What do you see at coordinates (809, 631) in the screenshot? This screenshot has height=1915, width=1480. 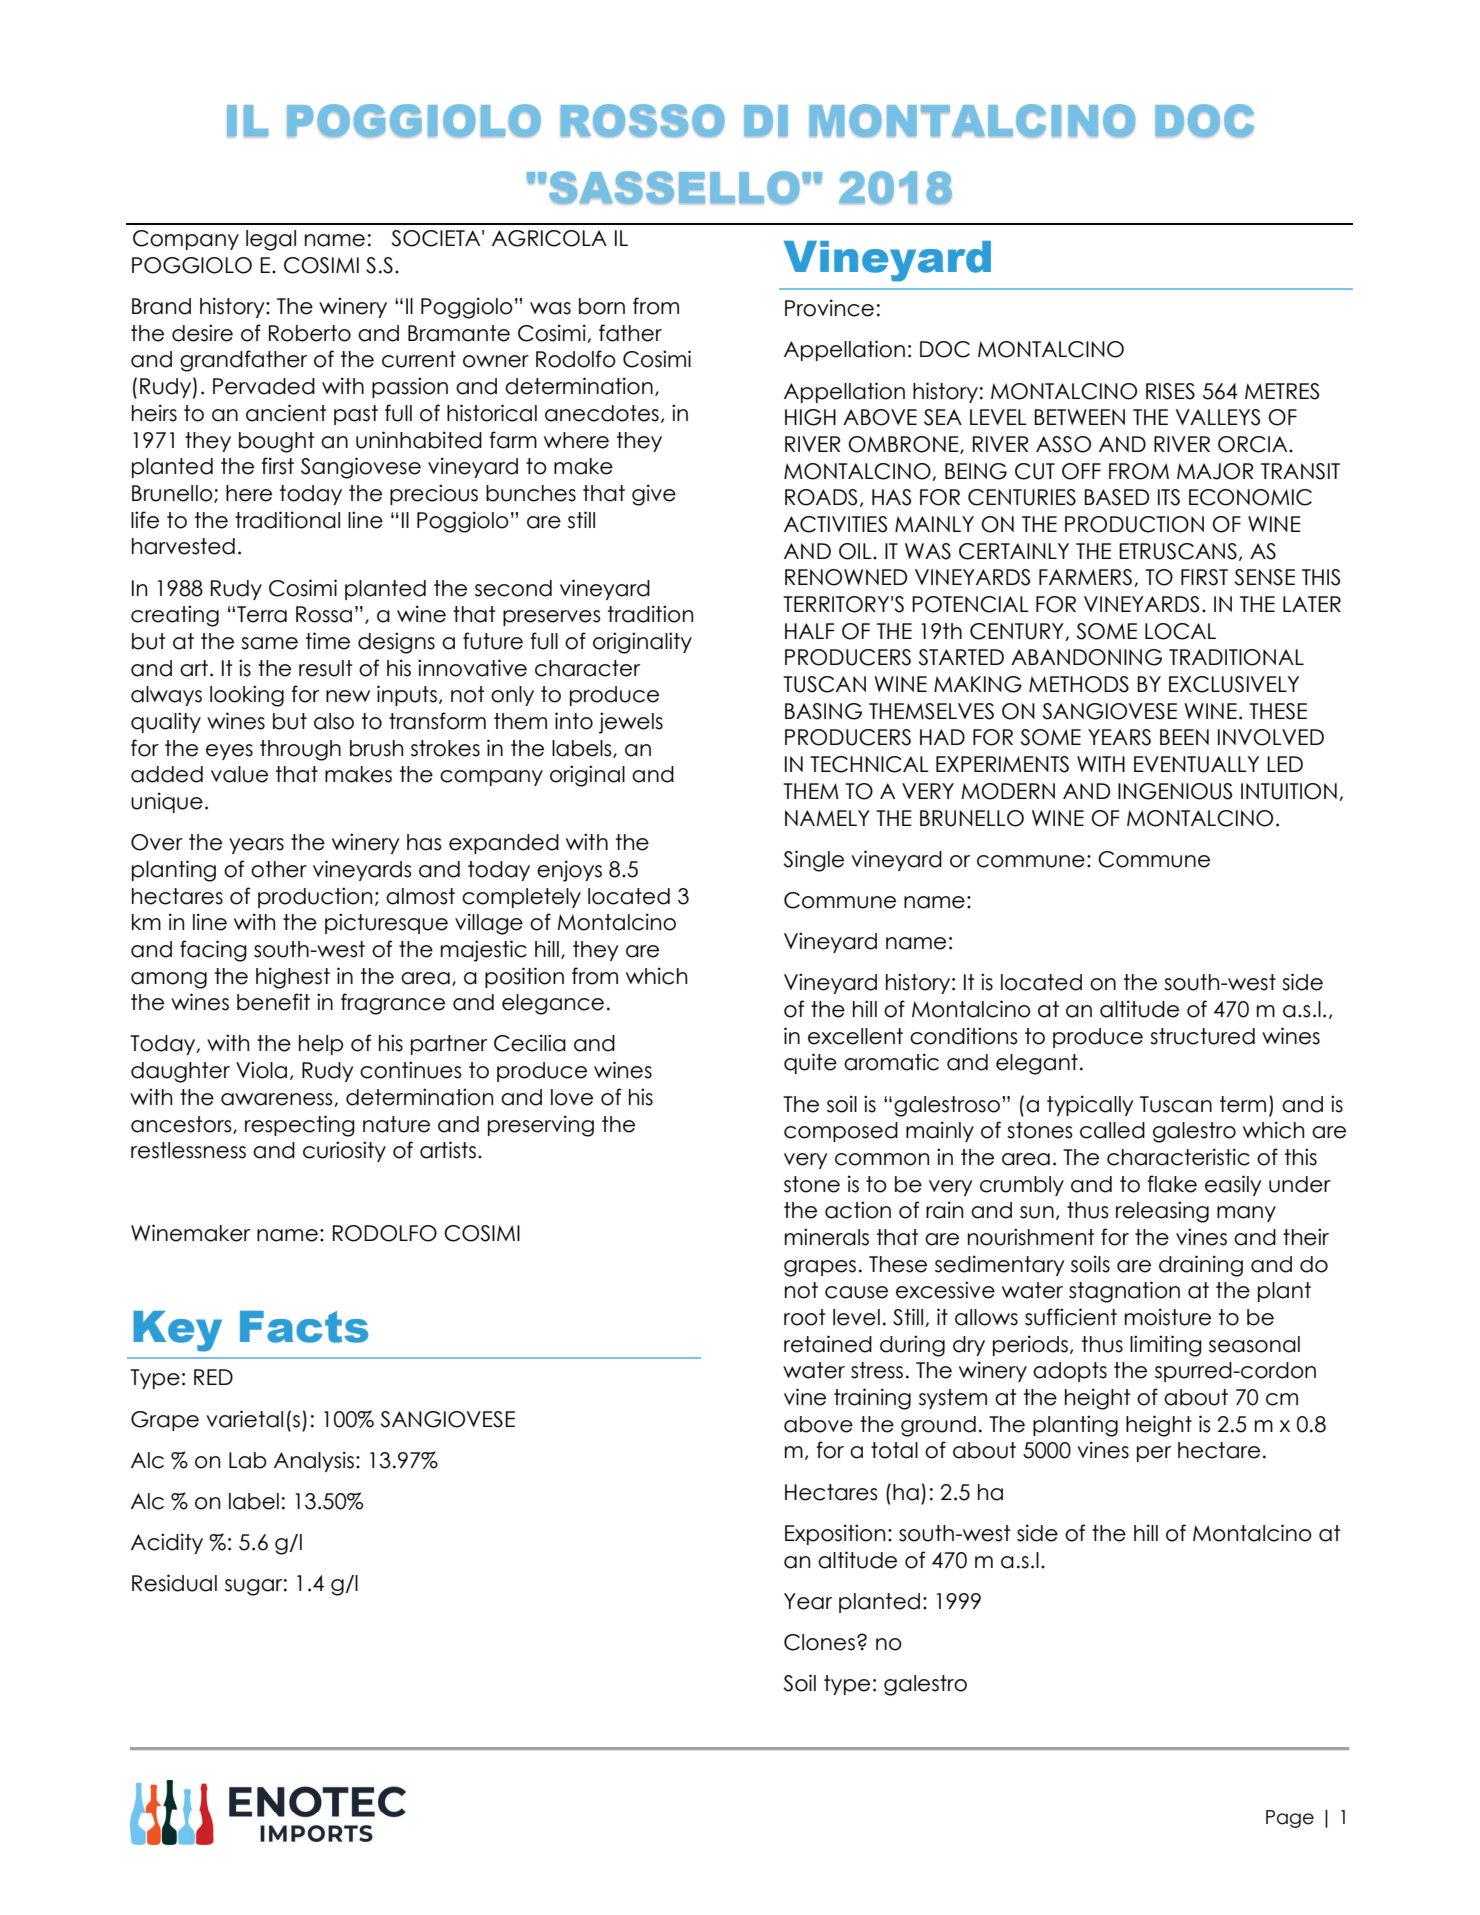 I see `HALF` at bounding box center [809, 631].
